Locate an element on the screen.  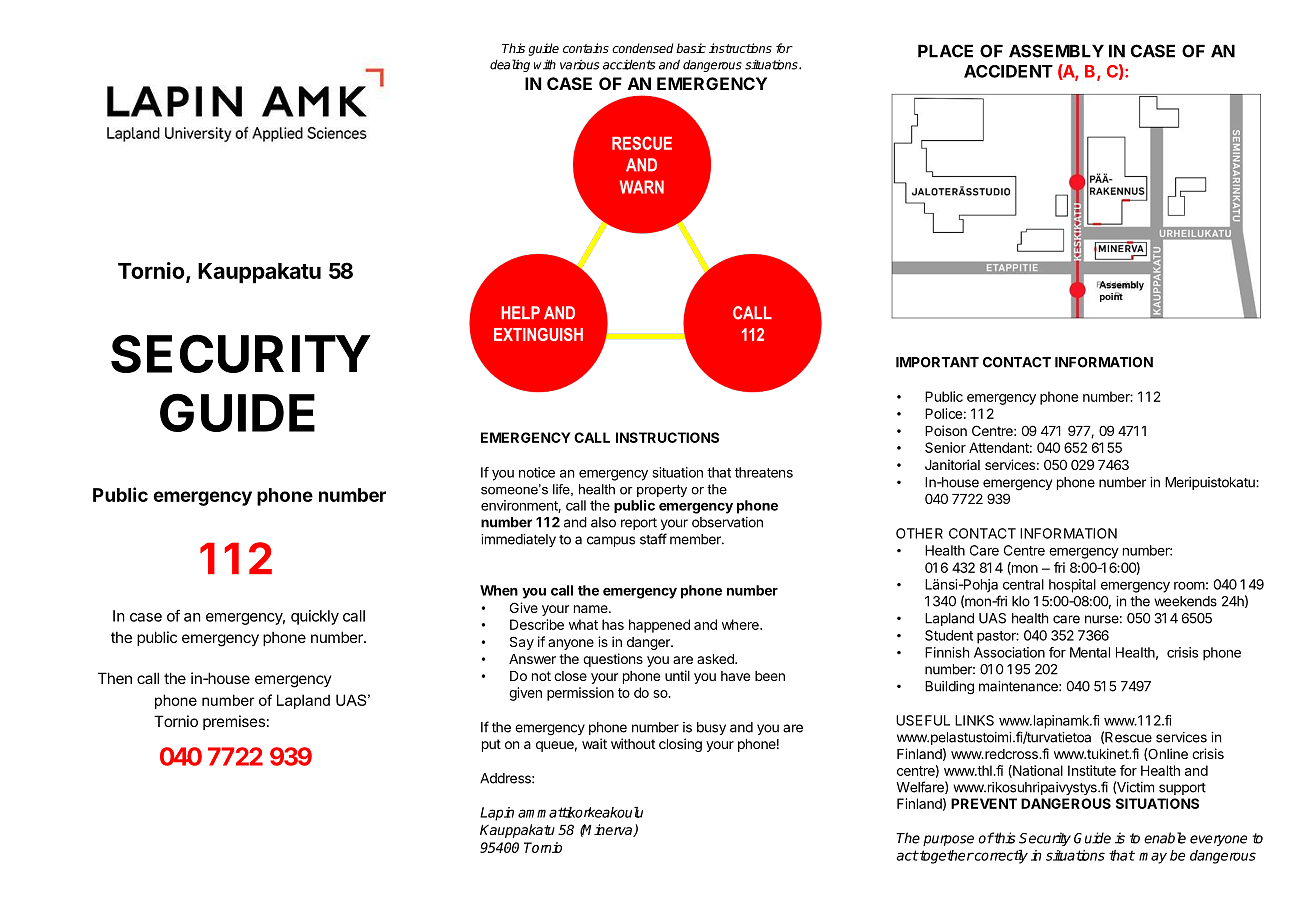
Janitorial is located at coordinates (952, 464).
